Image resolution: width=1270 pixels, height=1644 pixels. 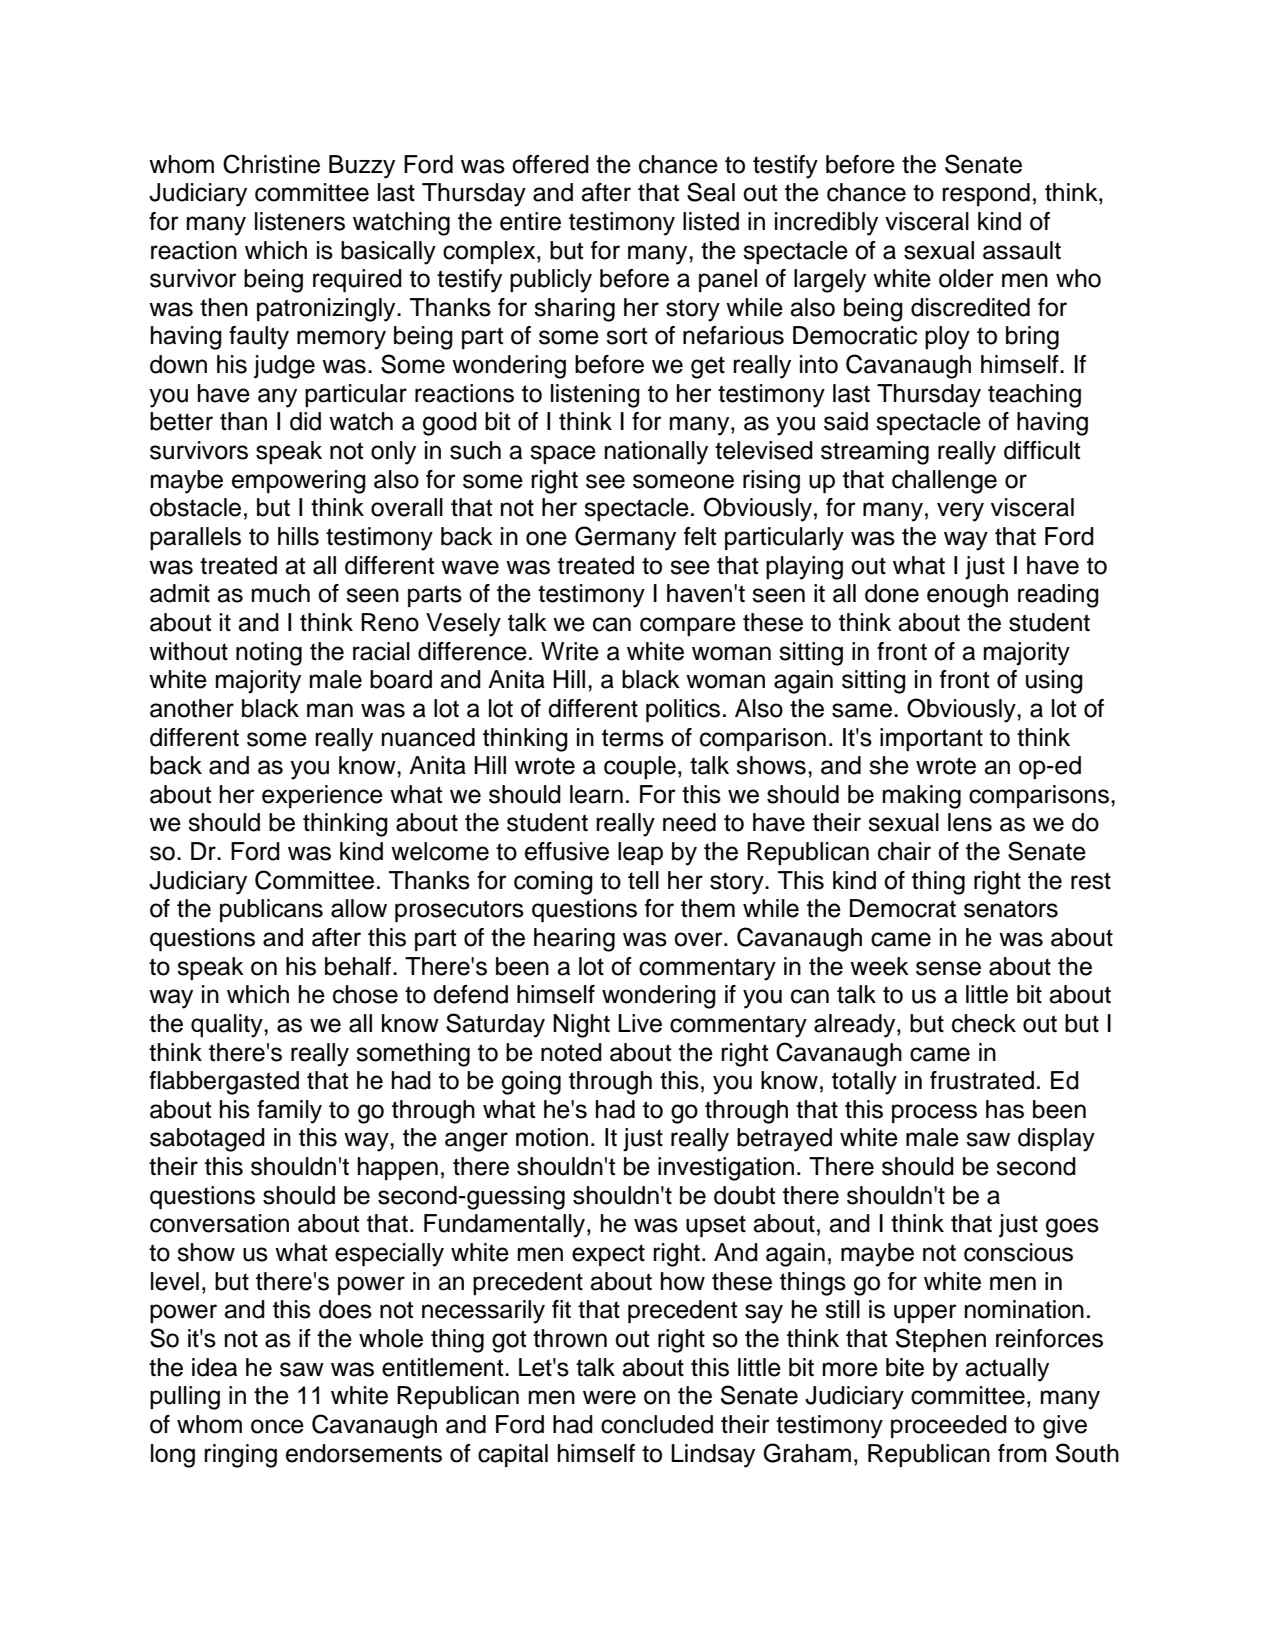 What do you see at coordinates (228, 1026) in the image?
I see `quality` at bounding box center [228, 1026].
